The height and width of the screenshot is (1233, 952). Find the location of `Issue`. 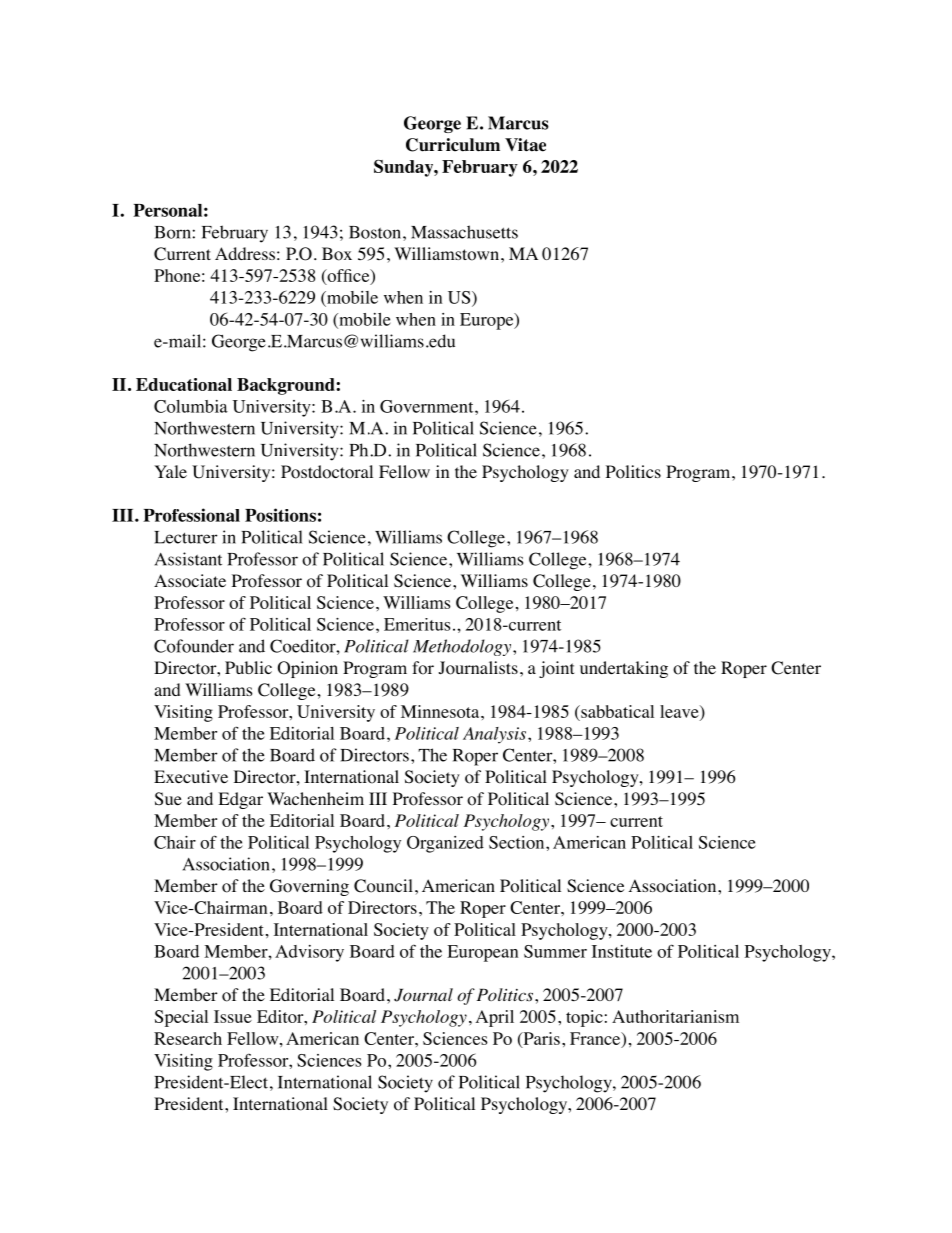

Issue is located at coordinates (233, 1016).
